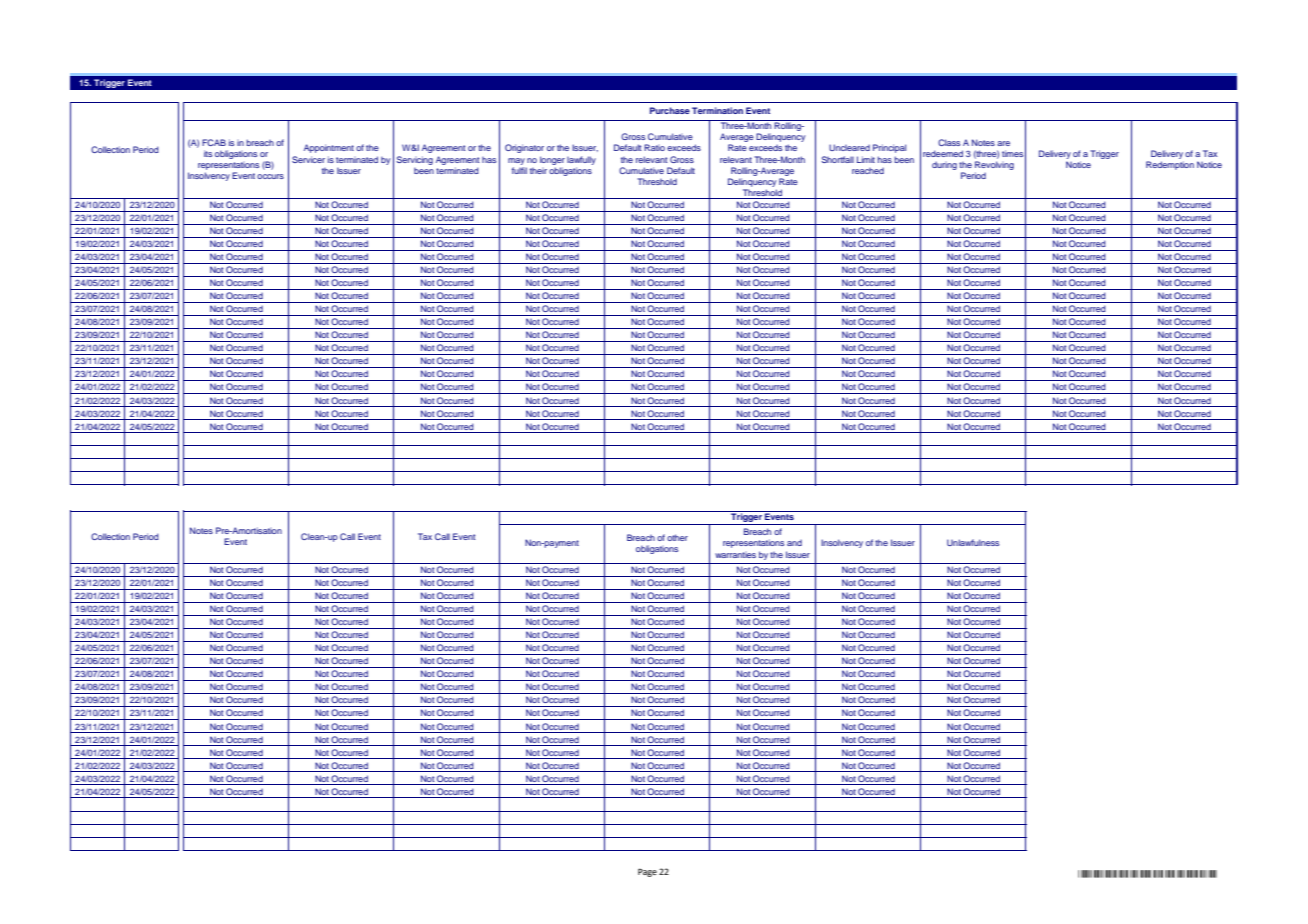 Image resolution: width=1308 pixels, height=924 pixels. What do you see at coordinates (735, 555) in the page?
I see `warranties` at bounding box center [735, 555].
